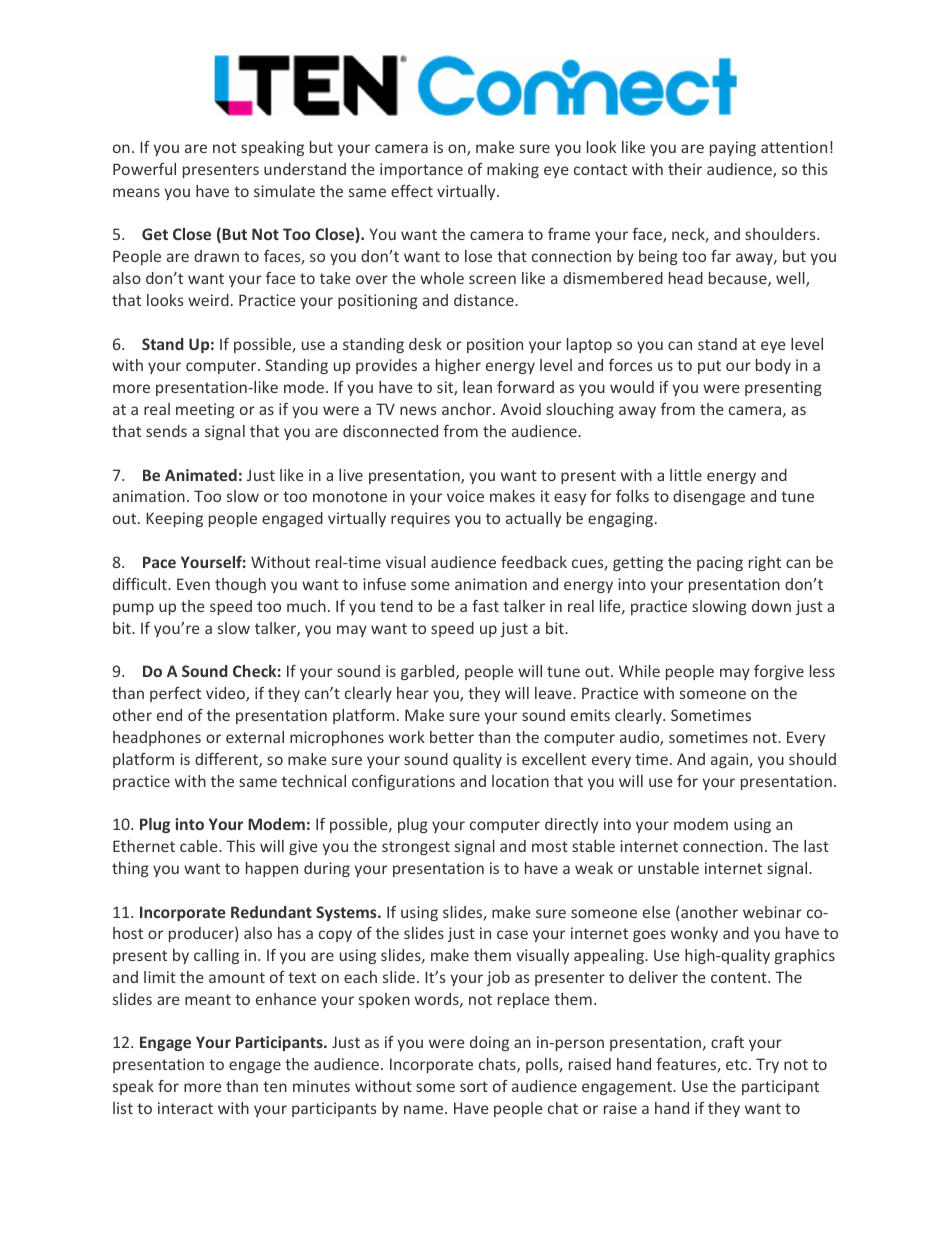 The height and width of the screenshot is (1233, 952). What do you see at coordinates (733, 148) in the screenshot?
I see `paying` at bounding box center [733, 148].
